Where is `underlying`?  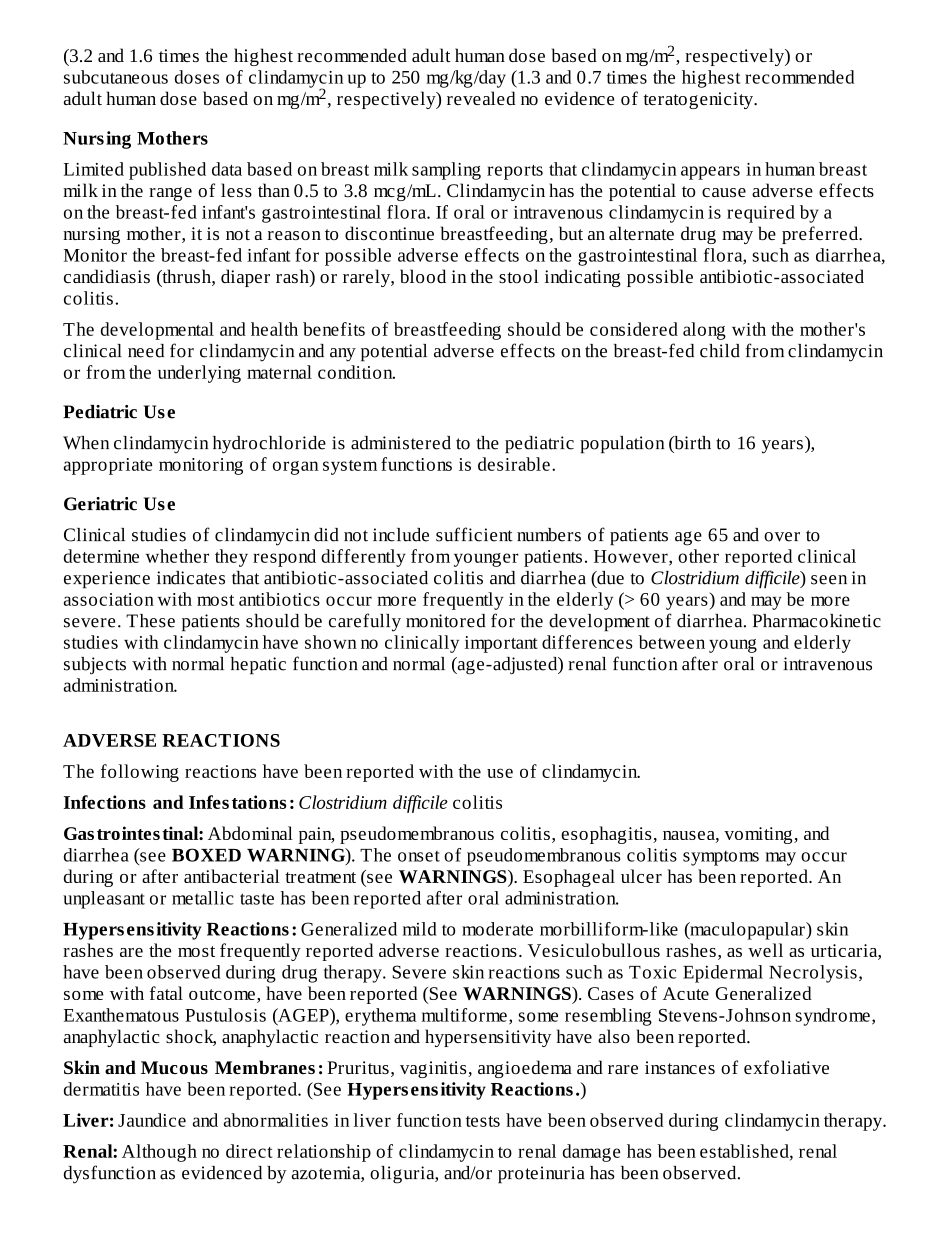 underlying is located at coordinates (199, 374).
